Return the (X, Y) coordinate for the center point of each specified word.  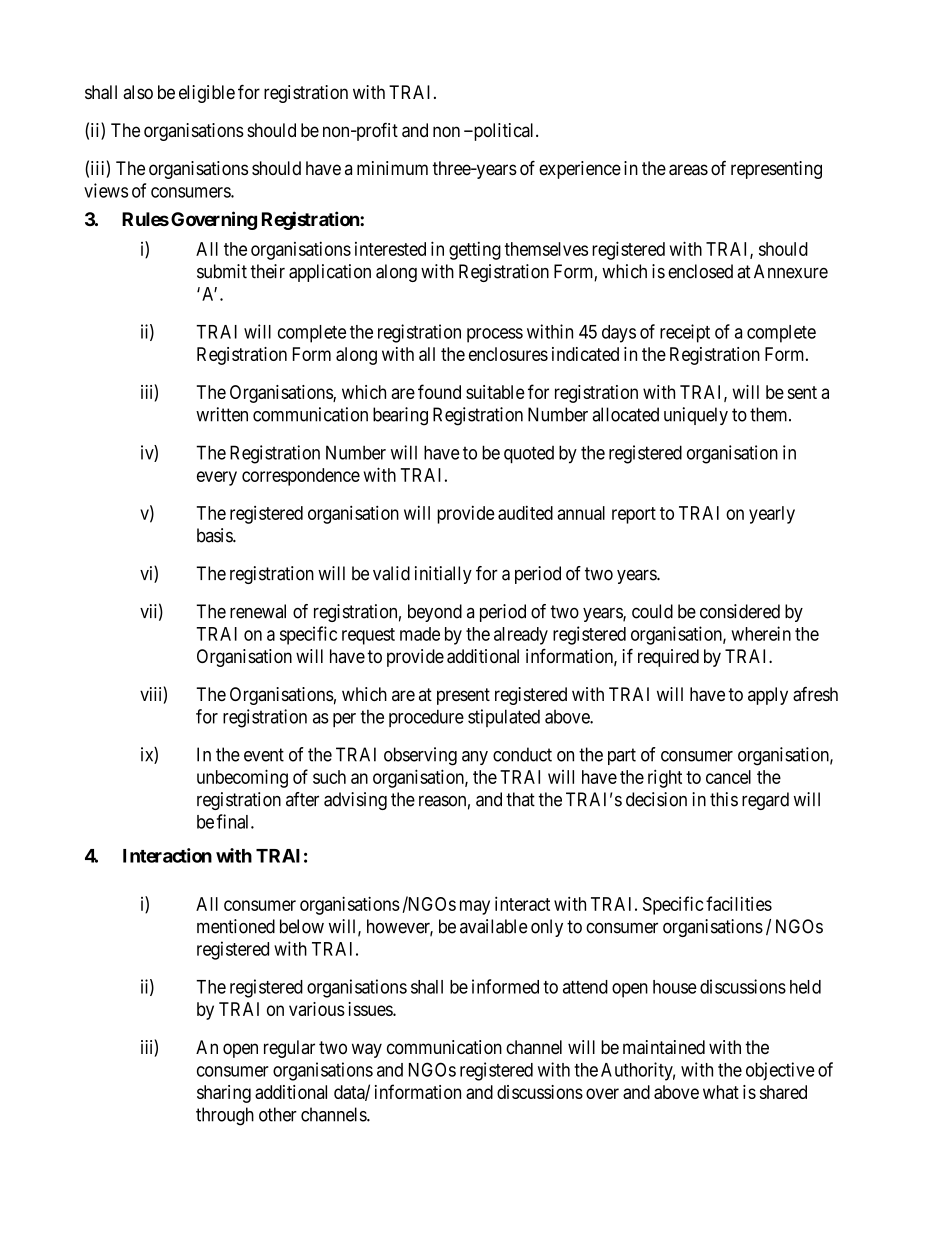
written (222, 414)
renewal (258, 611)
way (367, 1050)
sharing (224, 1094)
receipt (685, 333)
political (504, 132)
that (520, 799)
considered (740, 611)
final (234, 821)
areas (688, 170)
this (724, 799)
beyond (435, 613)
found (439, 391)
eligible (207, 94)
